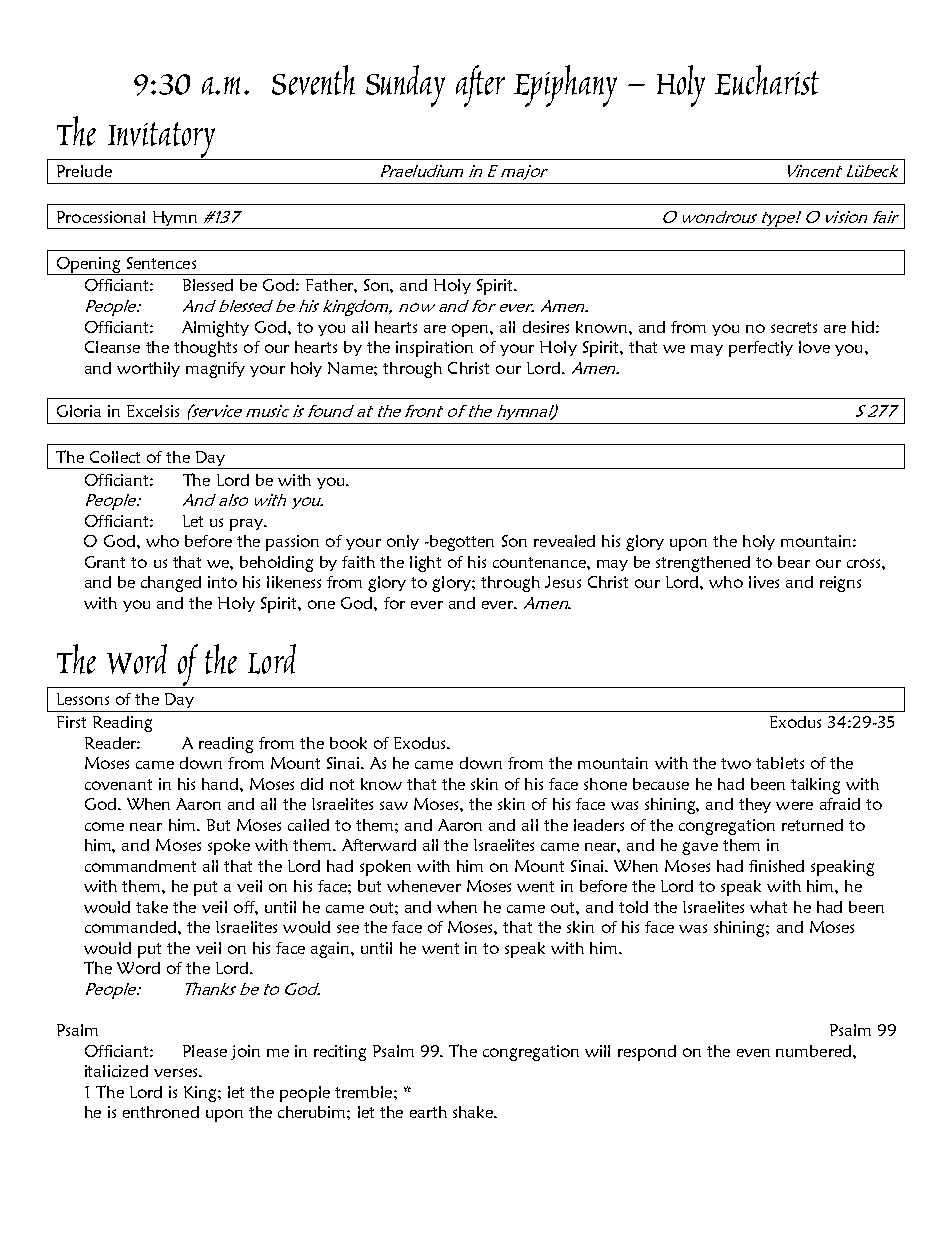 This page has height=1233, width=952. Describe the element at coordinates (394, 805) in the page. I see `saw` at that location.
